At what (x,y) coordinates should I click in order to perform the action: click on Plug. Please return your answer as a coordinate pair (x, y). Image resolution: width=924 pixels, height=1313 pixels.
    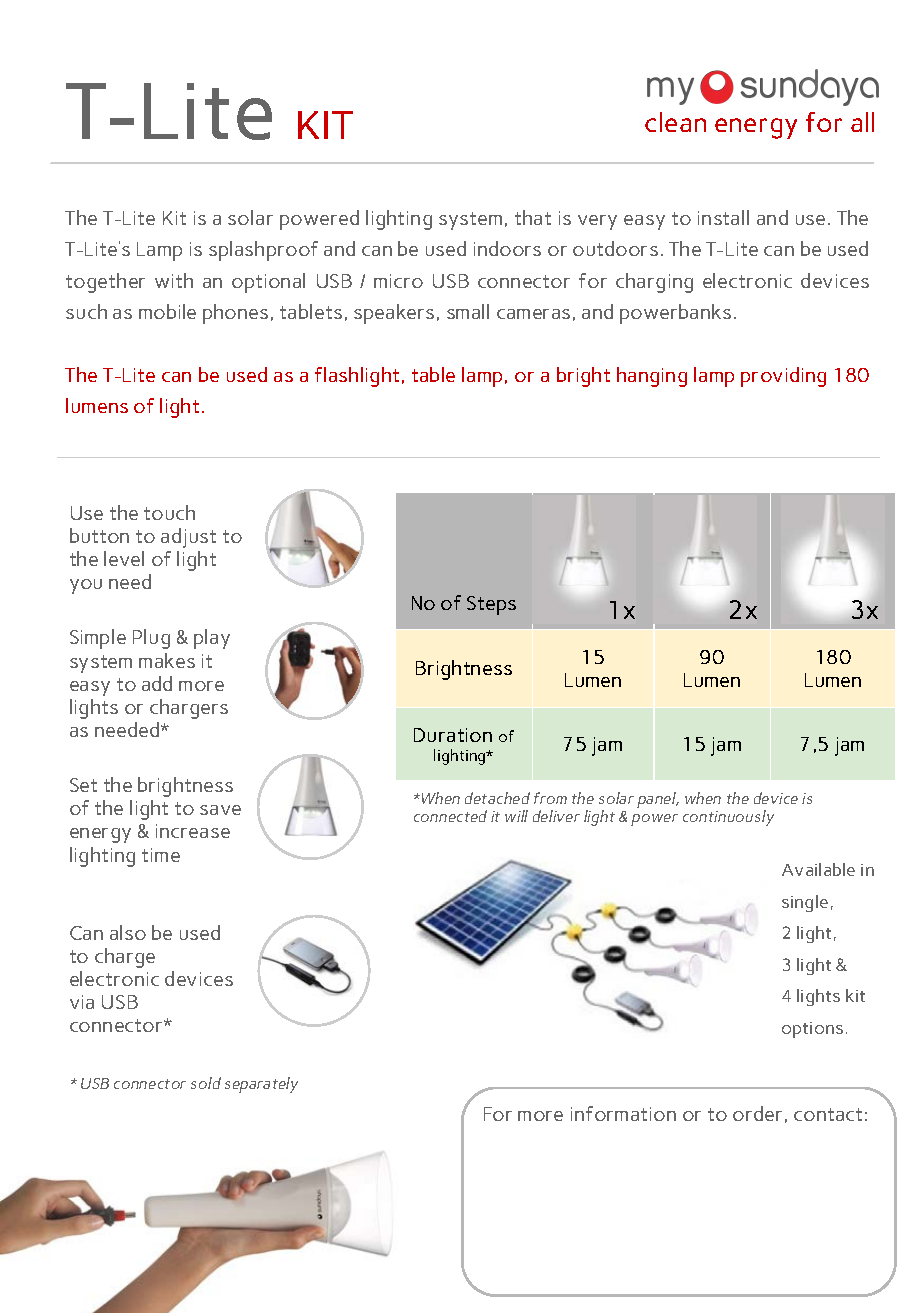
    Looking at the image, I should click on (151, 639).
